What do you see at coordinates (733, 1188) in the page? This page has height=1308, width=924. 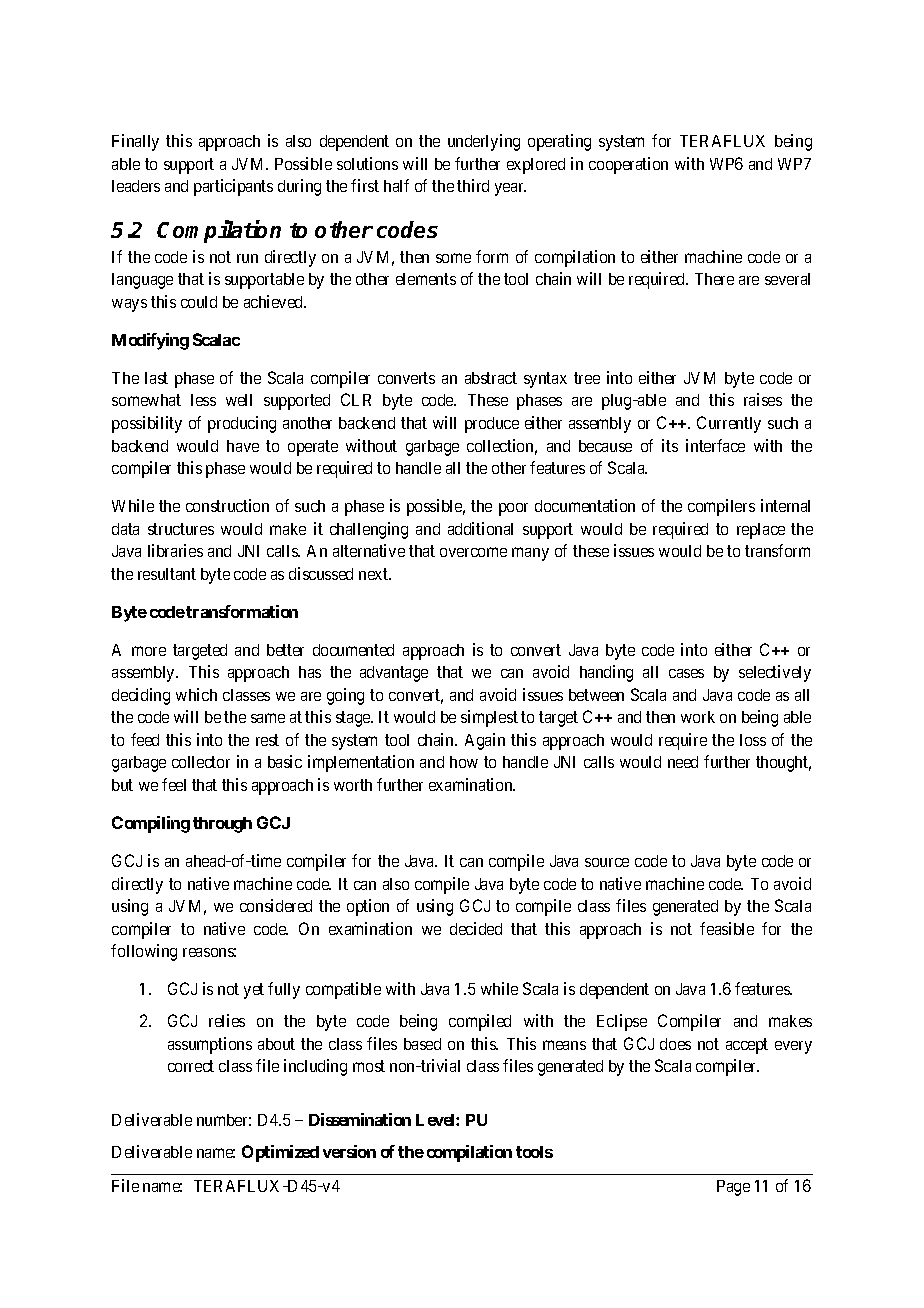 I see `Page` at bounding box center [733, 1188].
